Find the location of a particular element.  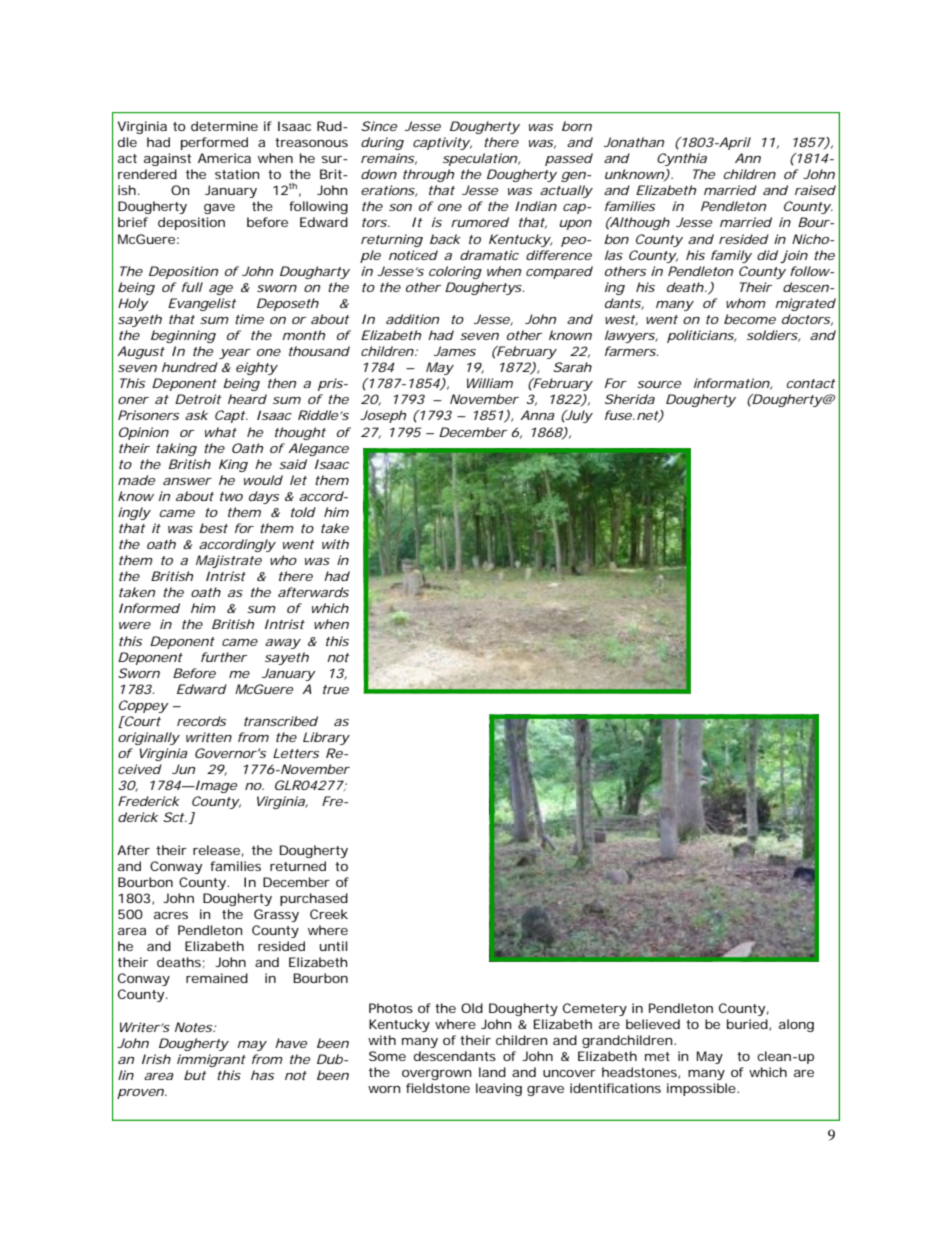

Cynthia is located at coordinates (682, 159).
